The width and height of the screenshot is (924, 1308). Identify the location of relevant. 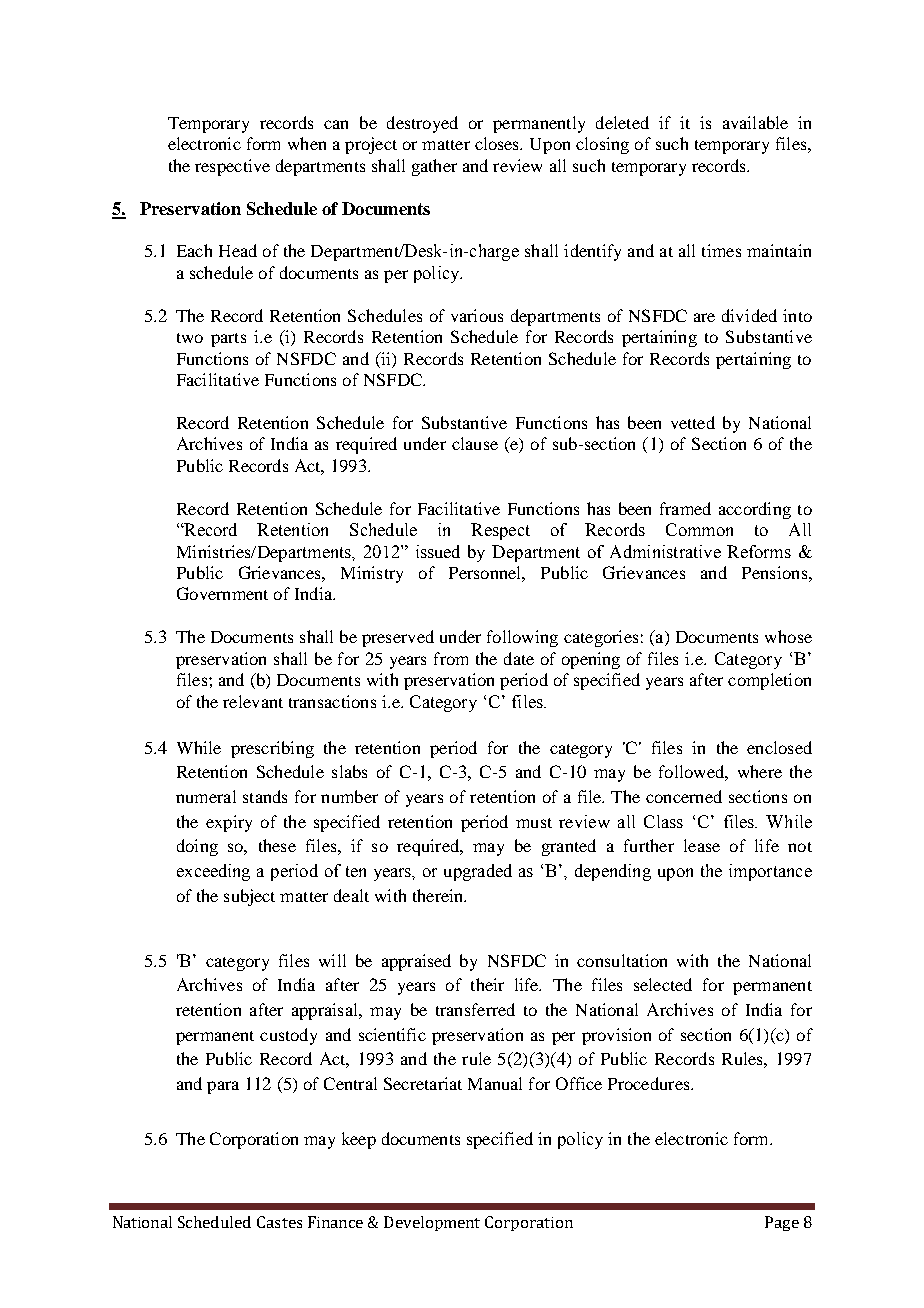
(253, 701).
